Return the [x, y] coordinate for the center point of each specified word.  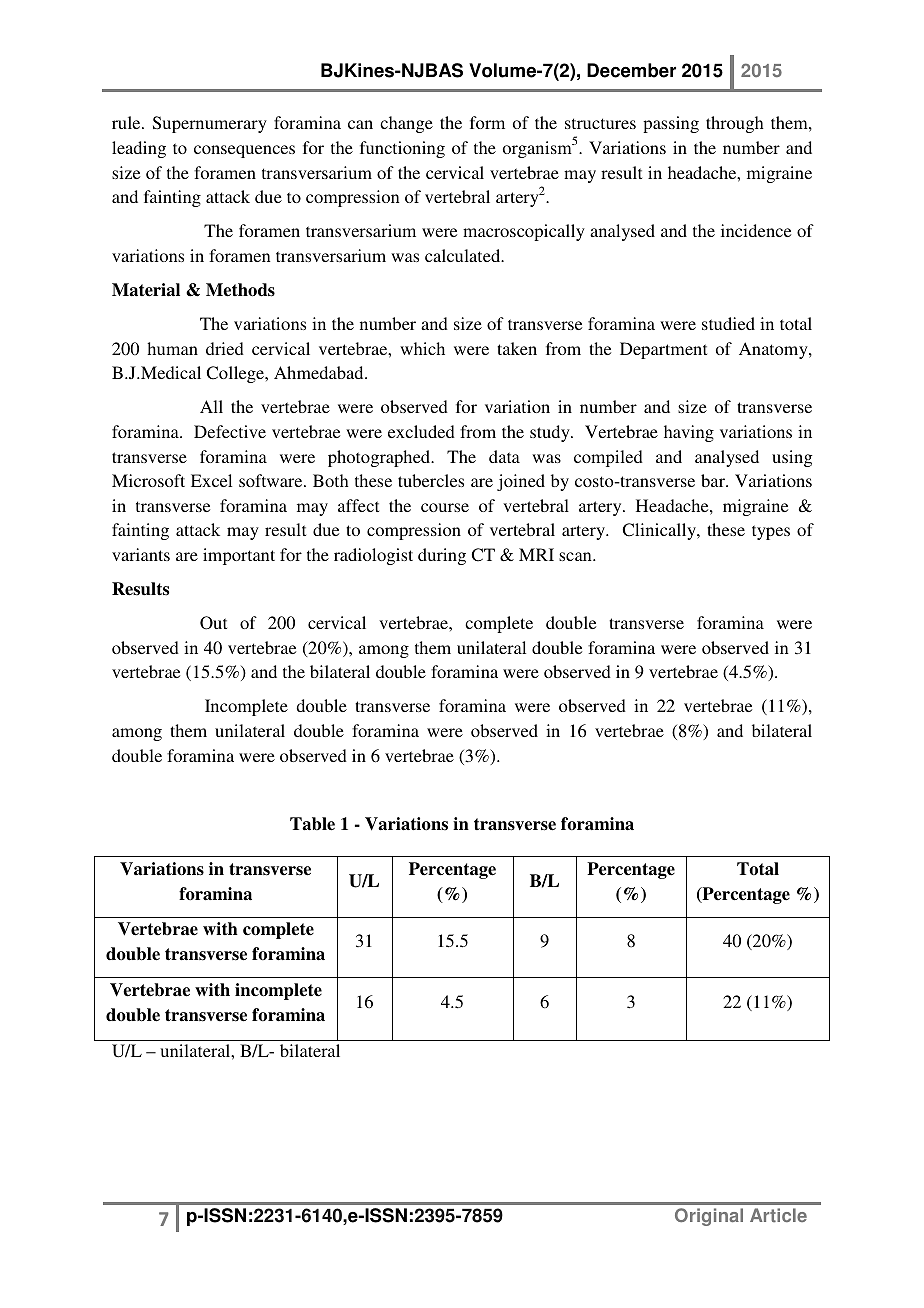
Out [213, 623]
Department [663, 350]
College [236, 374]
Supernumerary [210, 124]
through [735, 124]
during [442, 556]
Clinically [660, 531]
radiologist [373, 556]
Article [778, 1215]
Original [709, 1217]
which [422, 348]
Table [312, 824]
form [487, 122]
